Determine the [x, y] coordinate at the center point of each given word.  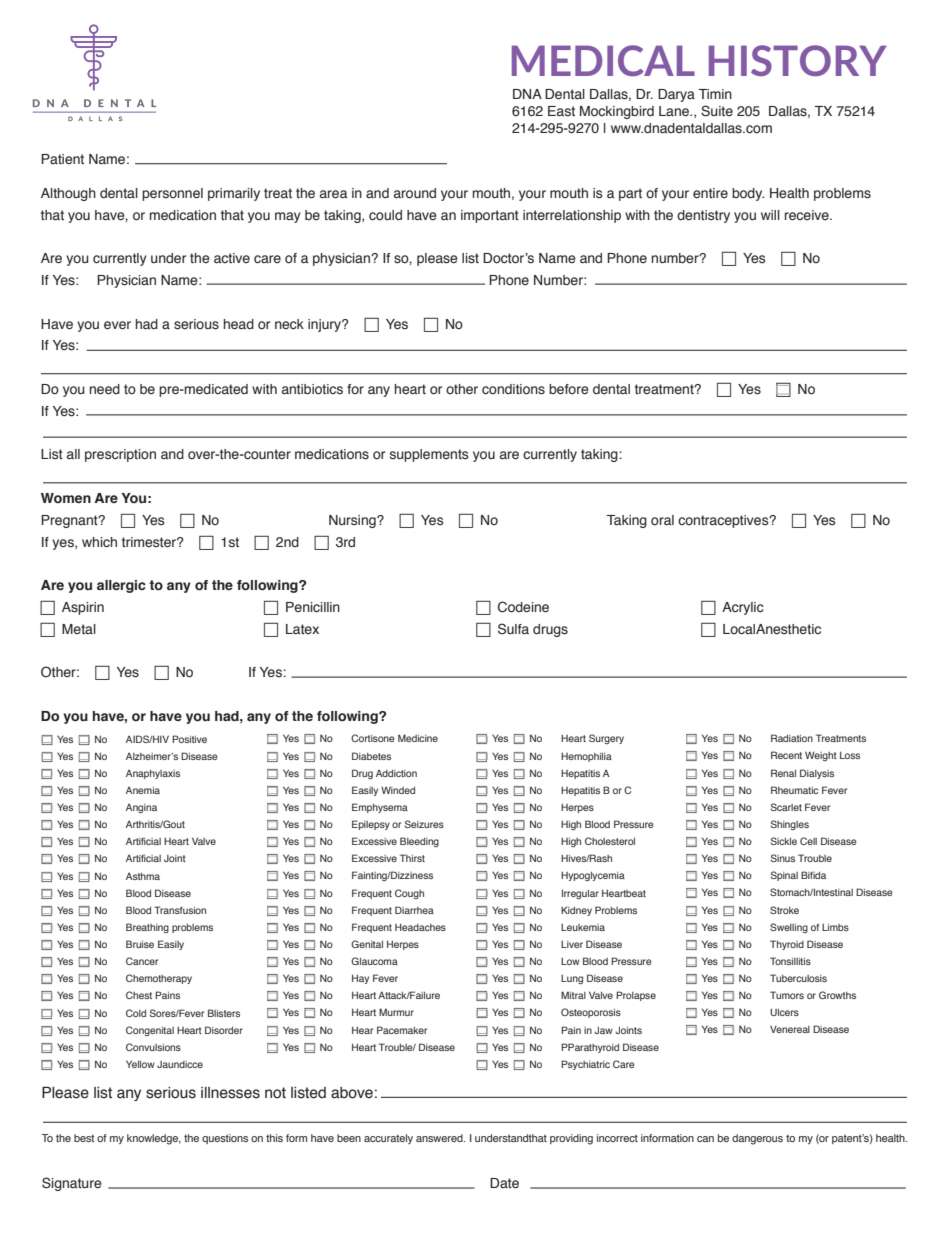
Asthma [143, 876]
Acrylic [743, 608]
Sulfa [513, 628]
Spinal [784, 876]
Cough [409, 894]
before [569, 389]
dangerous [757, 1139]
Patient [62, 159]
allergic [121, 586]
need [105, 389]
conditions [513, 389]
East [561, 111]
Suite [717, 111]
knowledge [154, 1139]
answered [440, 1138]
